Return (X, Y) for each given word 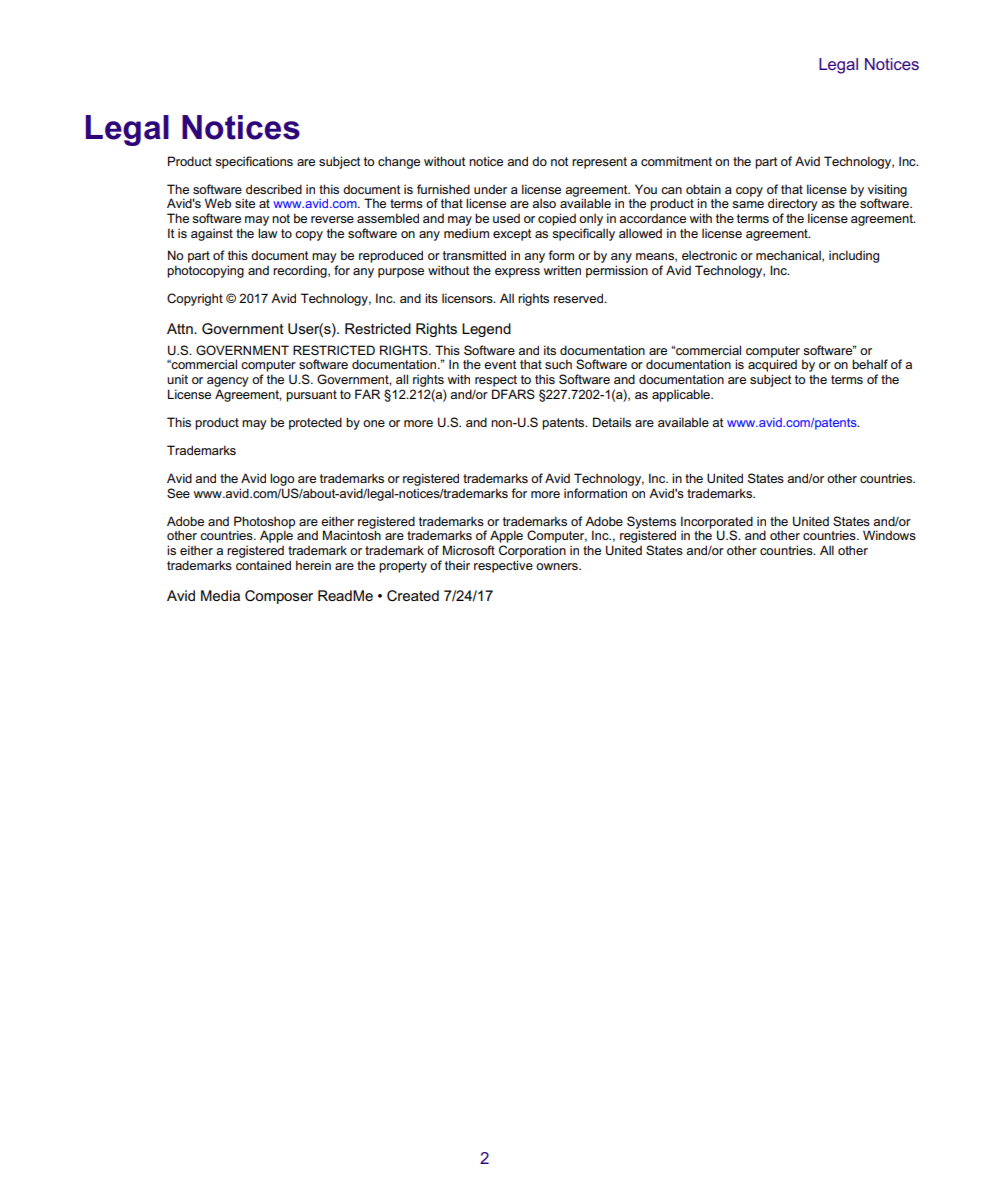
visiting (887, 191)
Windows (889, 535)
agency (228, 382)
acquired (772, 365)
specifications (254, 162)
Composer (279, 597)
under (490, 189)
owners (558, 566)
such (558, 364)
